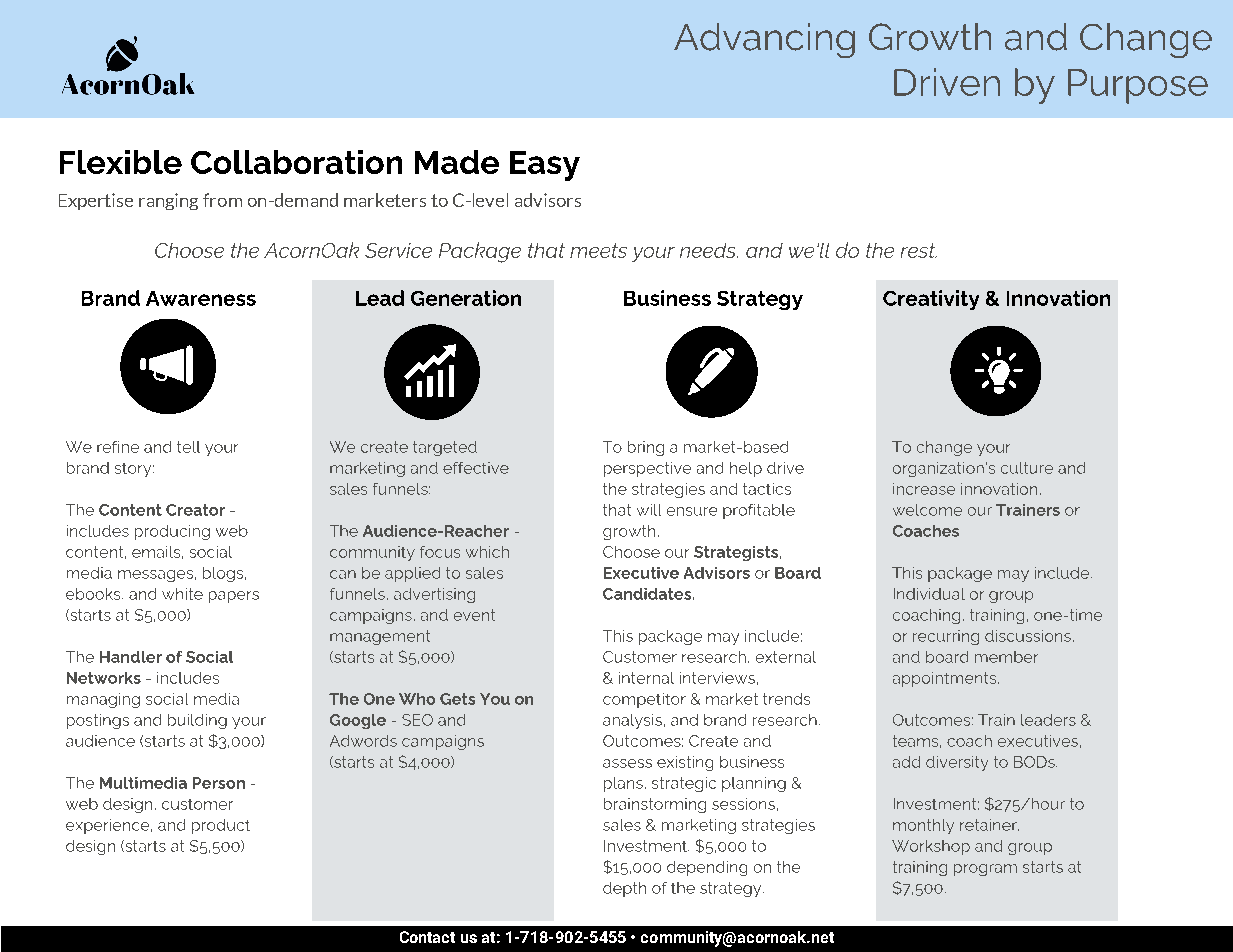  What do you see at coordinates (931, 300) in the screenshot?
I see `Creativity` at bounding box center [931, 300].
